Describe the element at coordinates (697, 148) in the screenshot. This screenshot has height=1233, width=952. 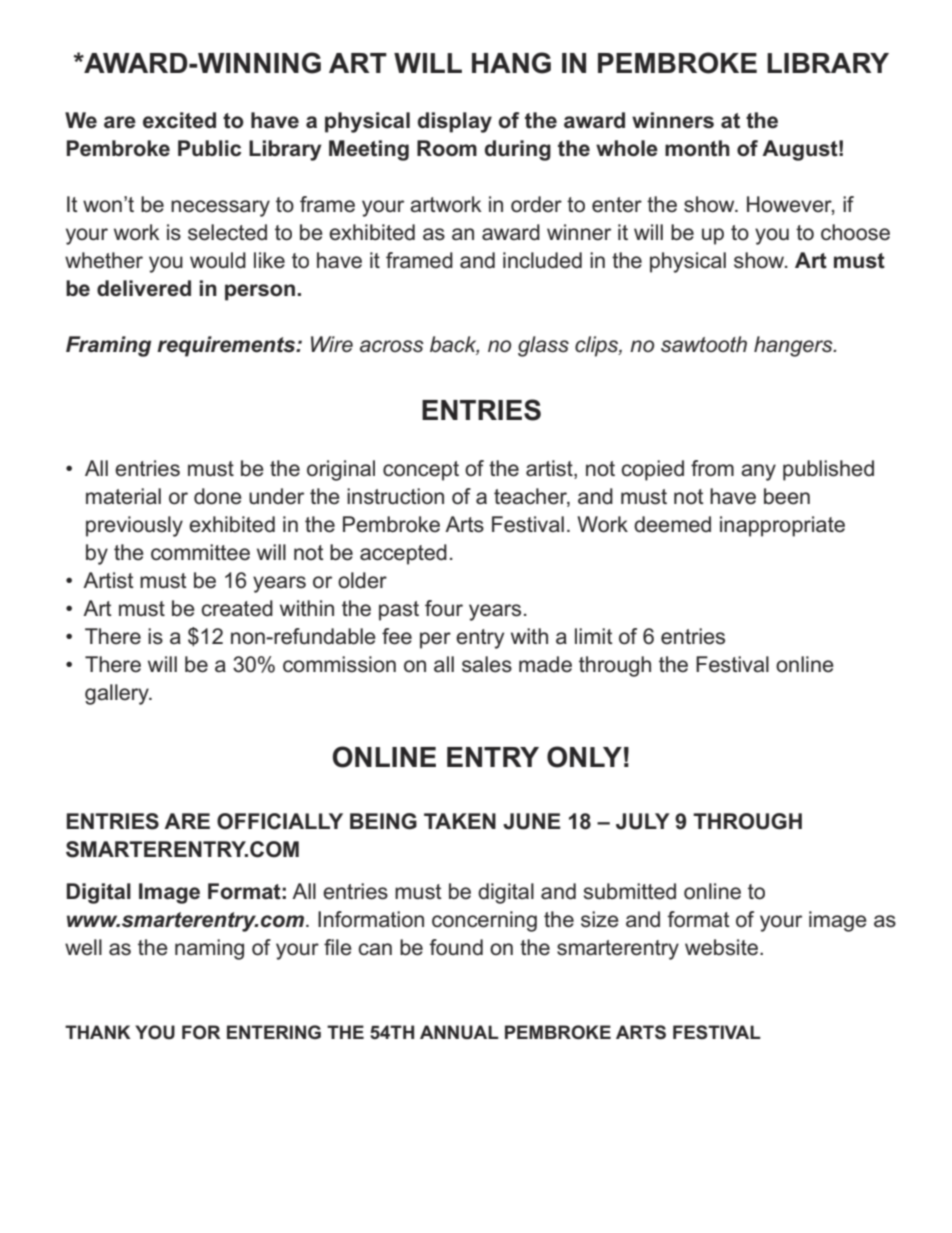
I see `month` at that location.
